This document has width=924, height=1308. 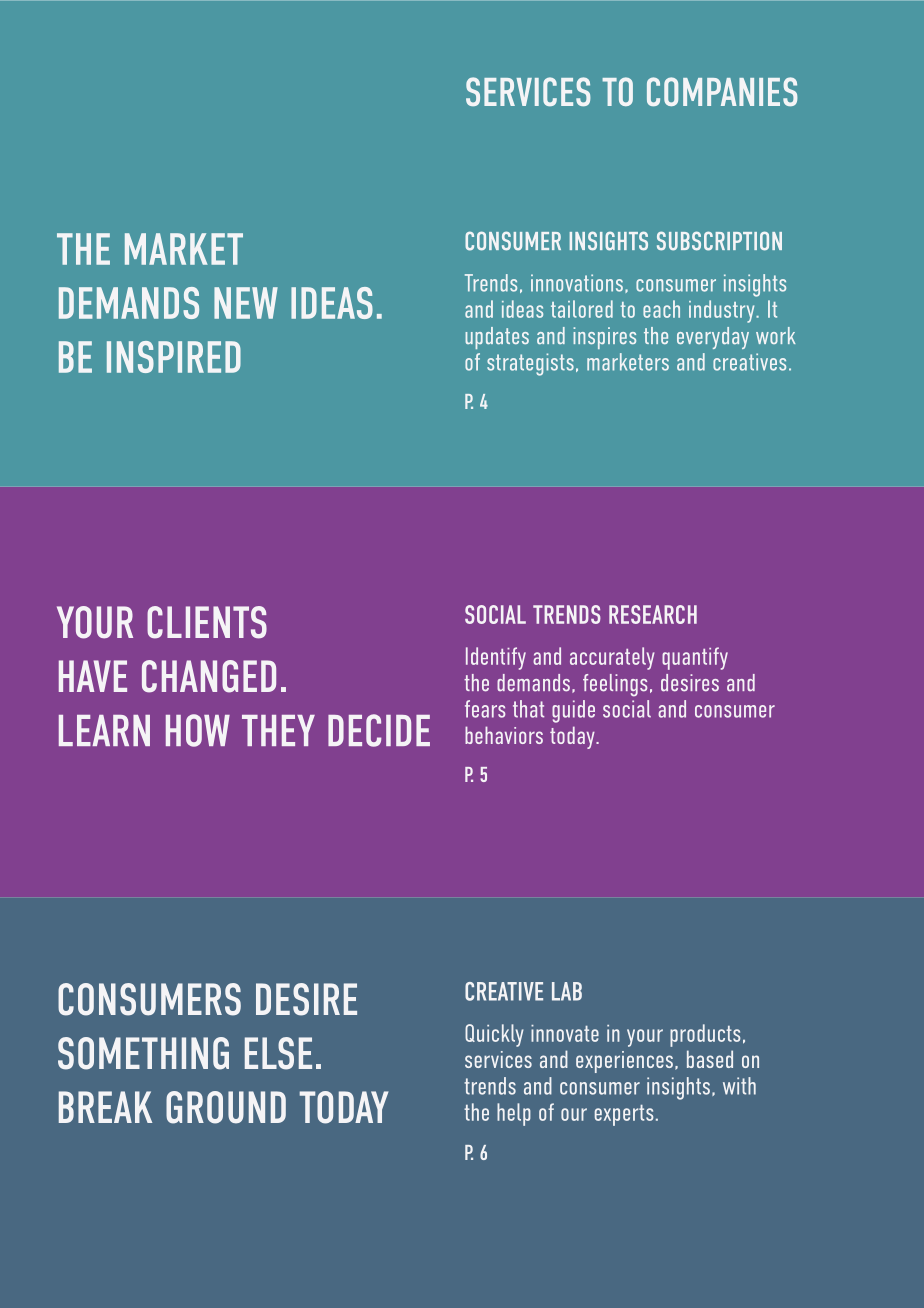 I want to click on based, so click(x=710, y=1059).
